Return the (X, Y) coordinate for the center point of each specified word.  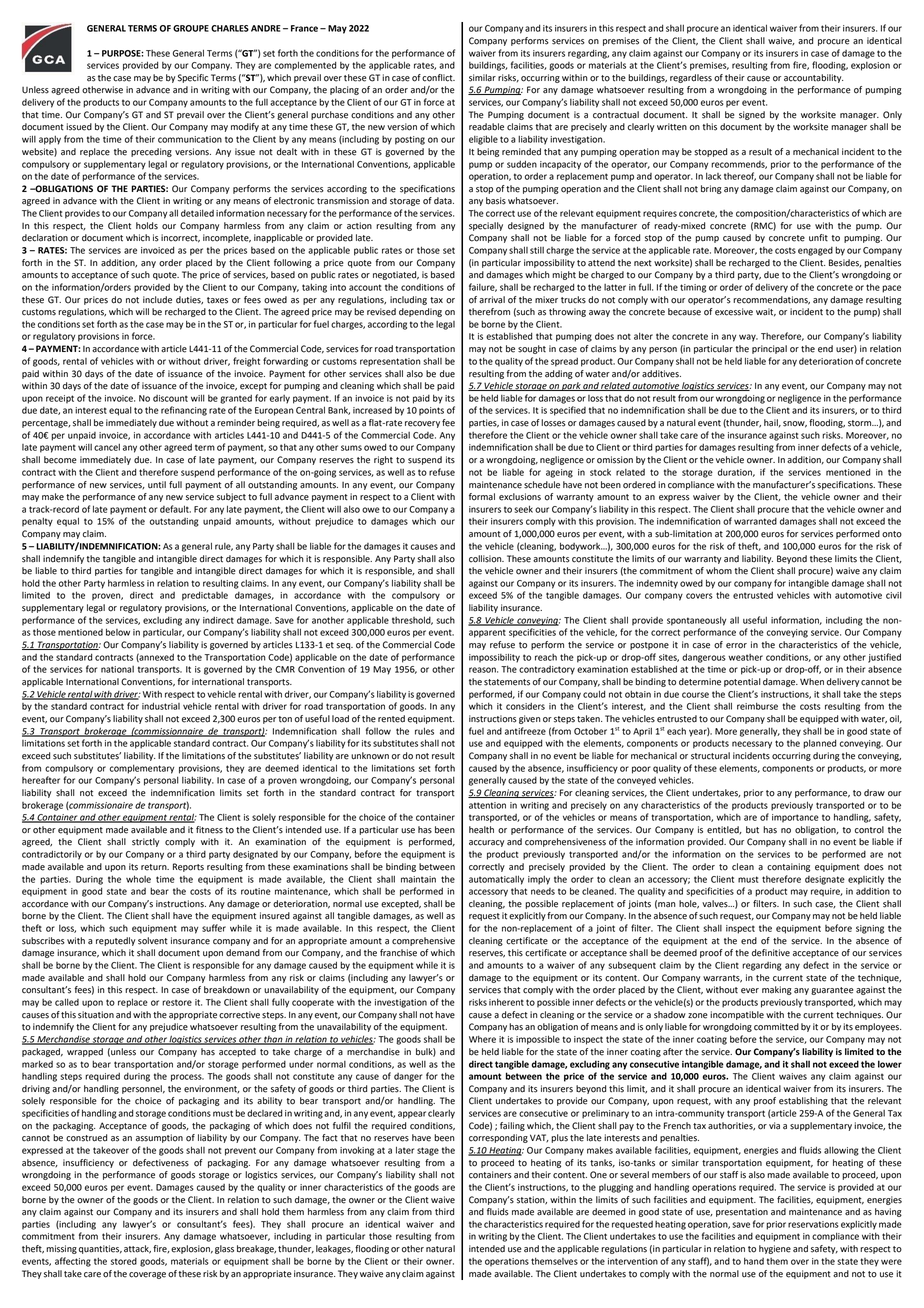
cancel (107, 447)
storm (860, 423)
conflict (438, 78)
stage (428, 1151)
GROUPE (191, 28)
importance (795, 818)
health (481, 830)
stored (124, 1261)
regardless (691, 78)
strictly (145, 842)
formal (482, 497)
